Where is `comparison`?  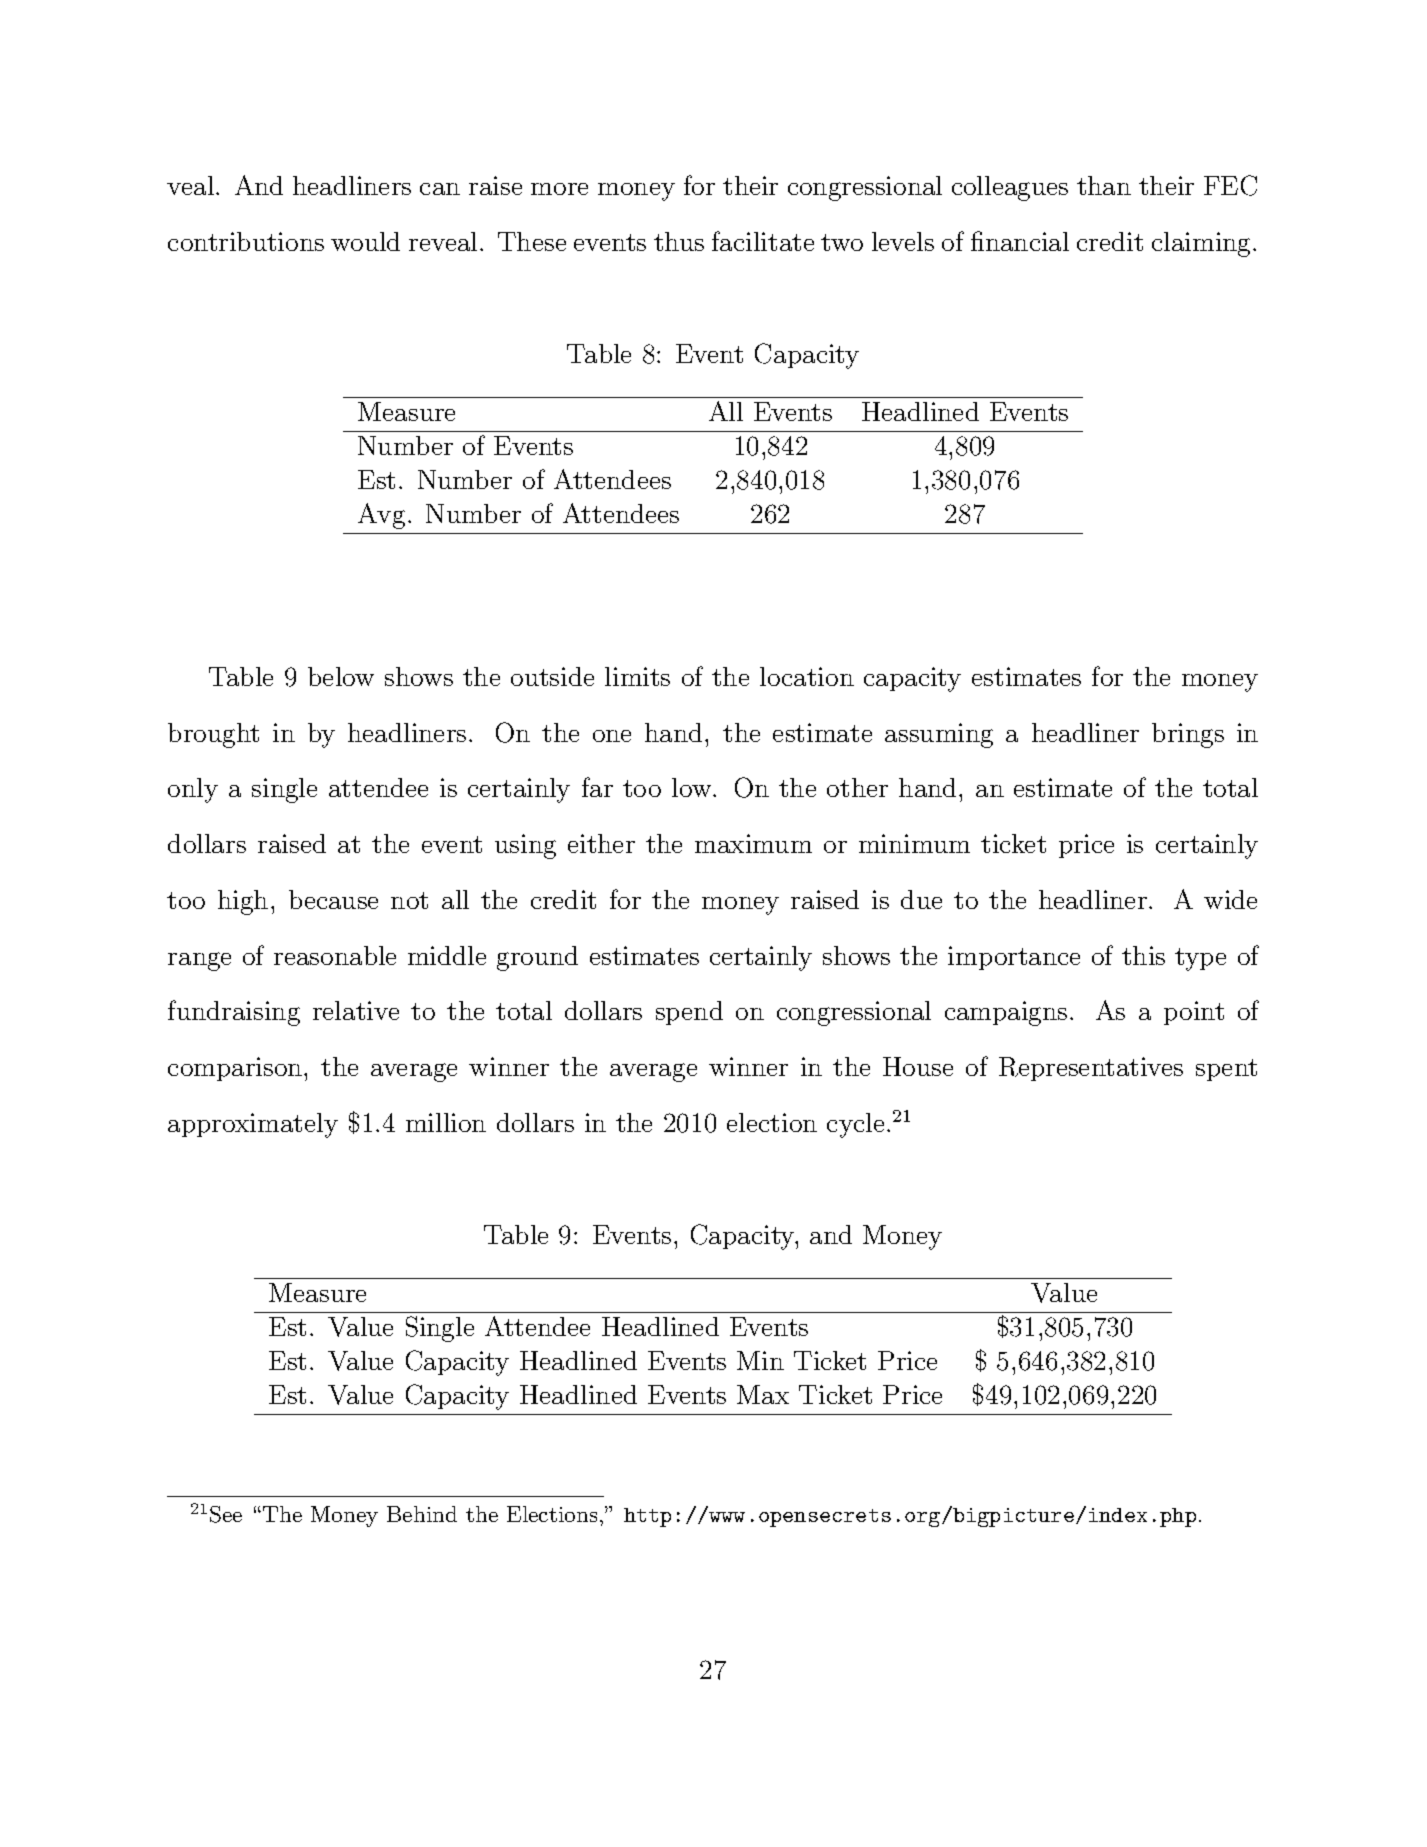
comparison is located at coordinates (236, 1069).
